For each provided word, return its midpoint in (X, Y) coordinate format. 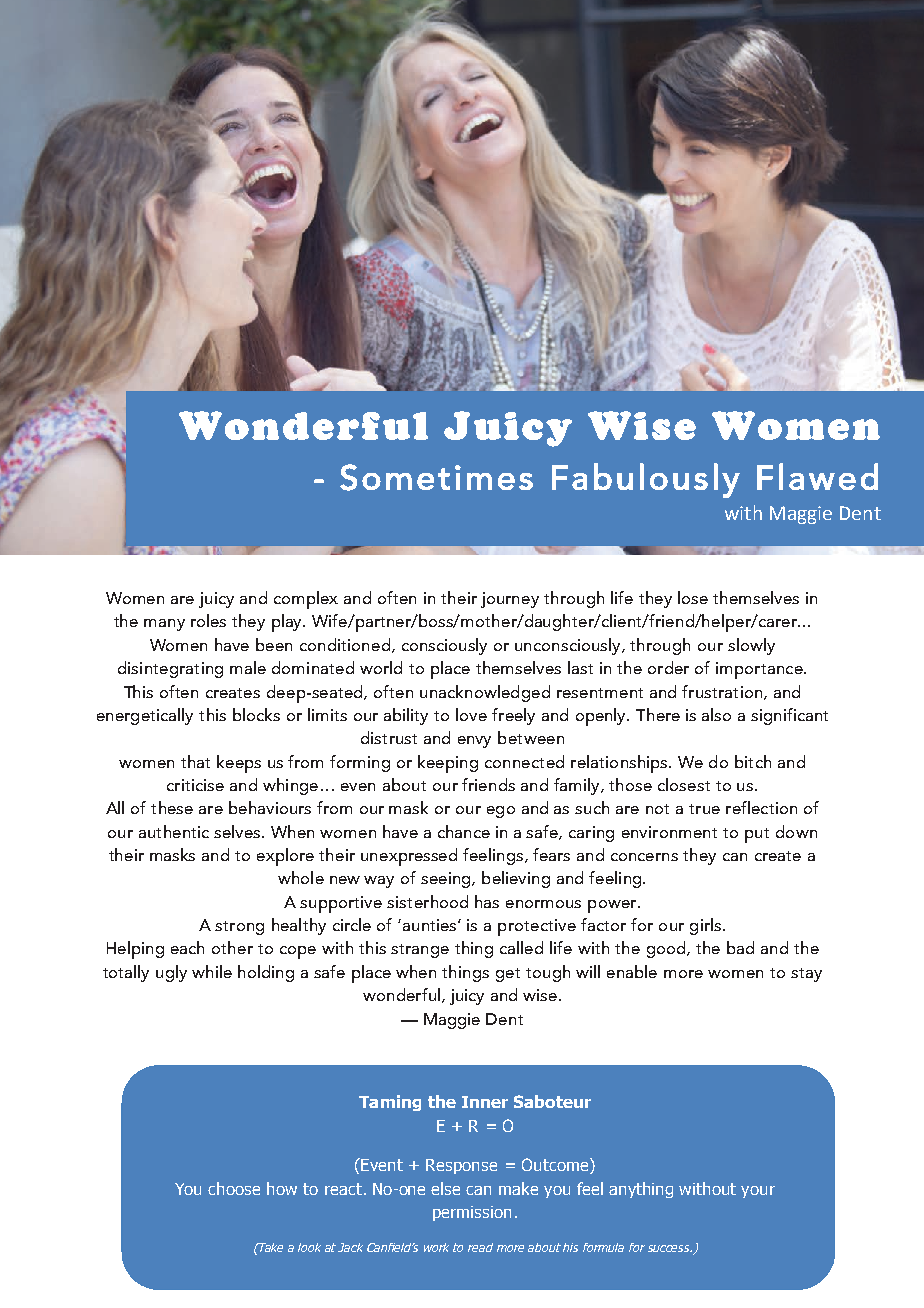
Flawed (817, 476)
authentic (174, 831)
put (757, 835)
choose (234, 1188)
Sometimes (436, 477)
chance (464, 831)
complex (306, 600)
